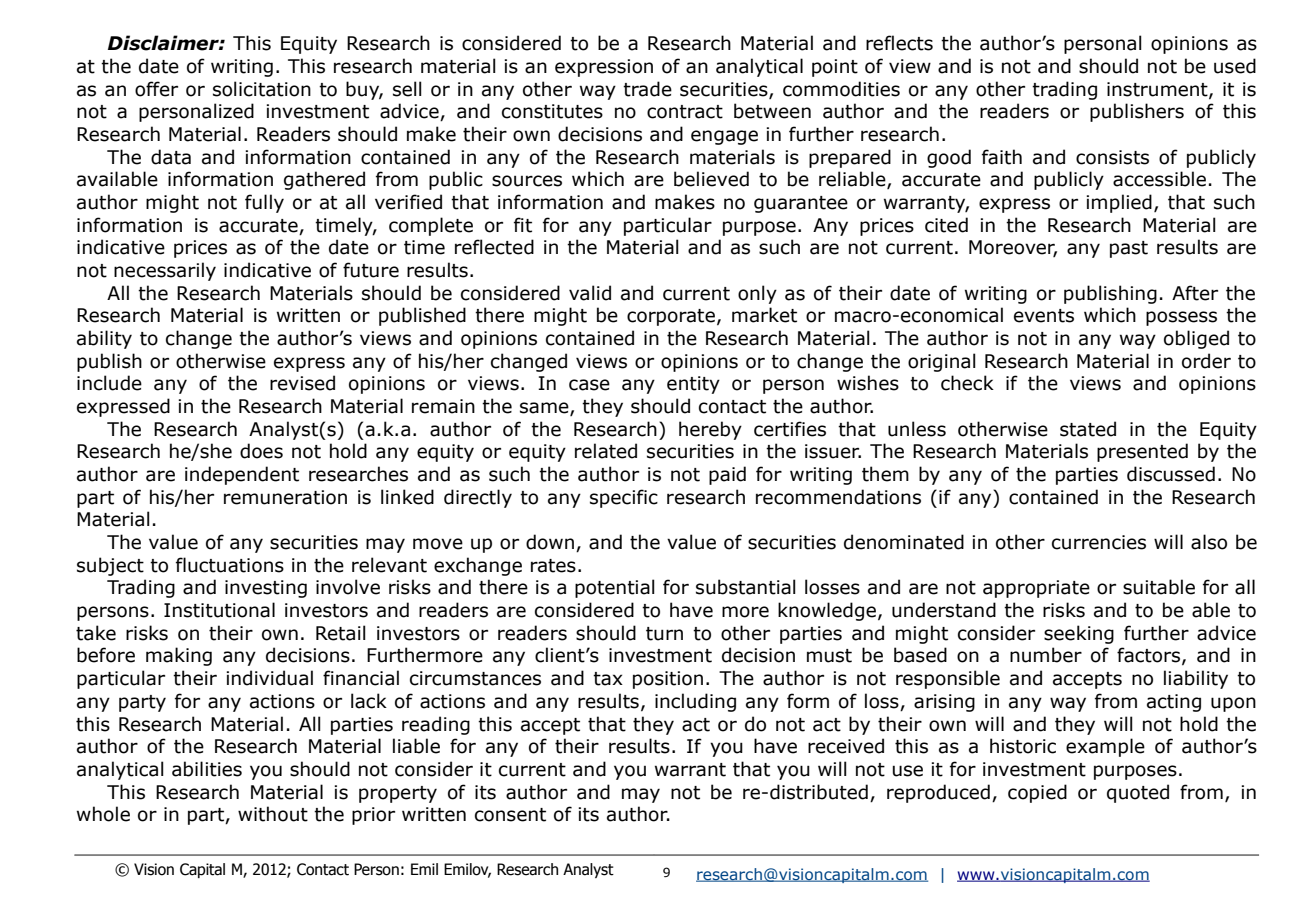  I want to click on solicitation, so click(262, 89).
